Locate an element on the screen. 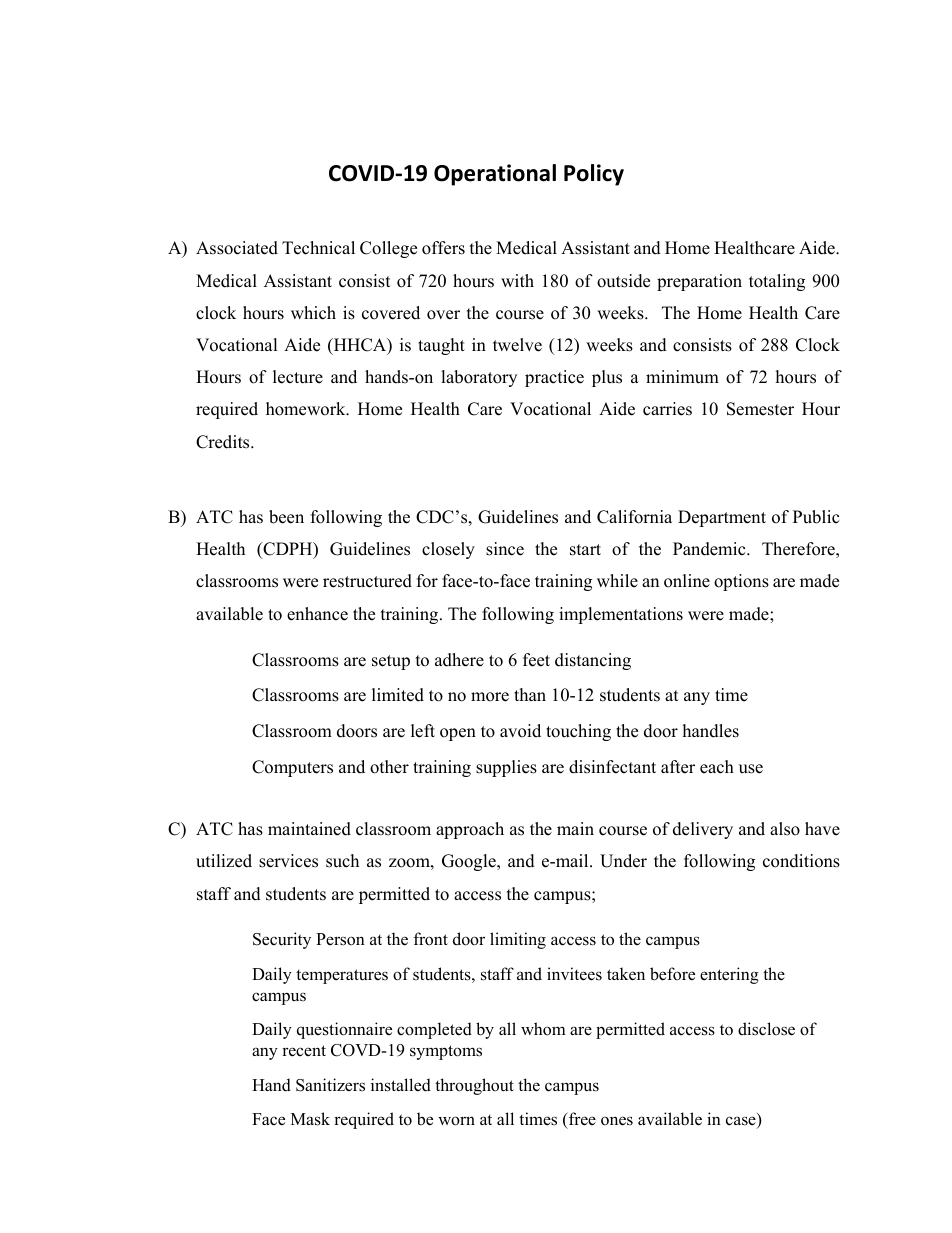 This screenshot has height=1233, width=952. totaling is located at coordinates (777, 282).
